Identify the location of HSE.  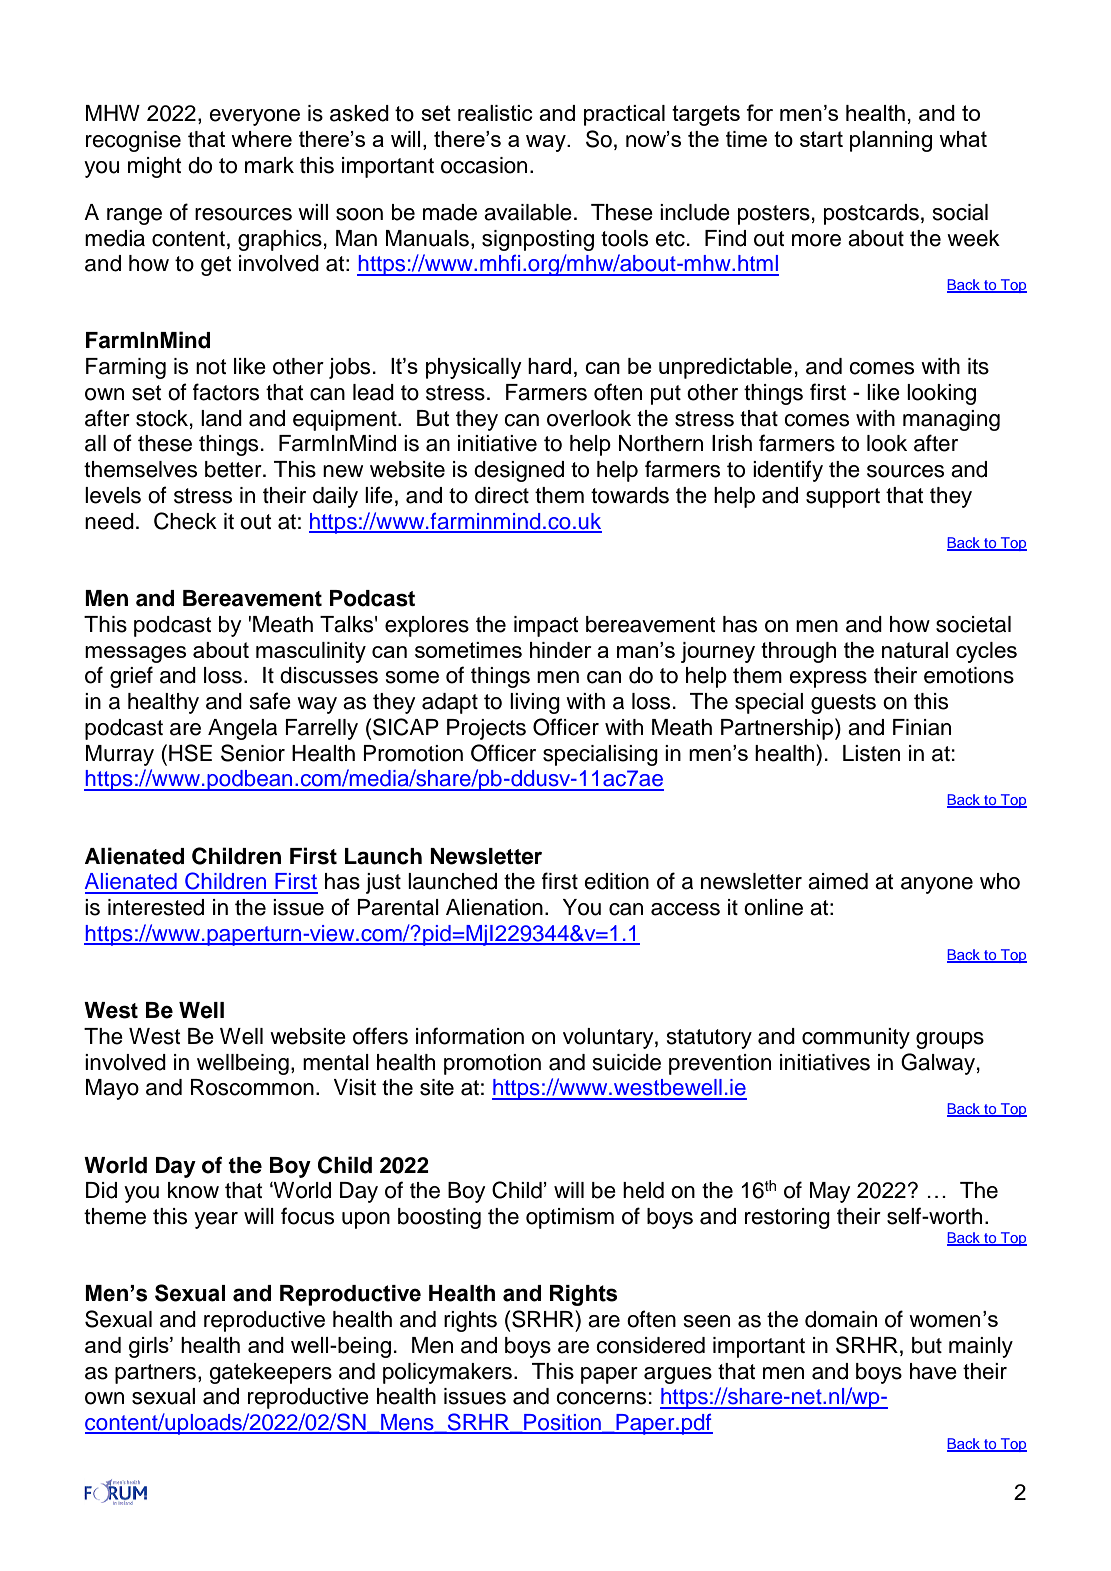
(190, 753).
